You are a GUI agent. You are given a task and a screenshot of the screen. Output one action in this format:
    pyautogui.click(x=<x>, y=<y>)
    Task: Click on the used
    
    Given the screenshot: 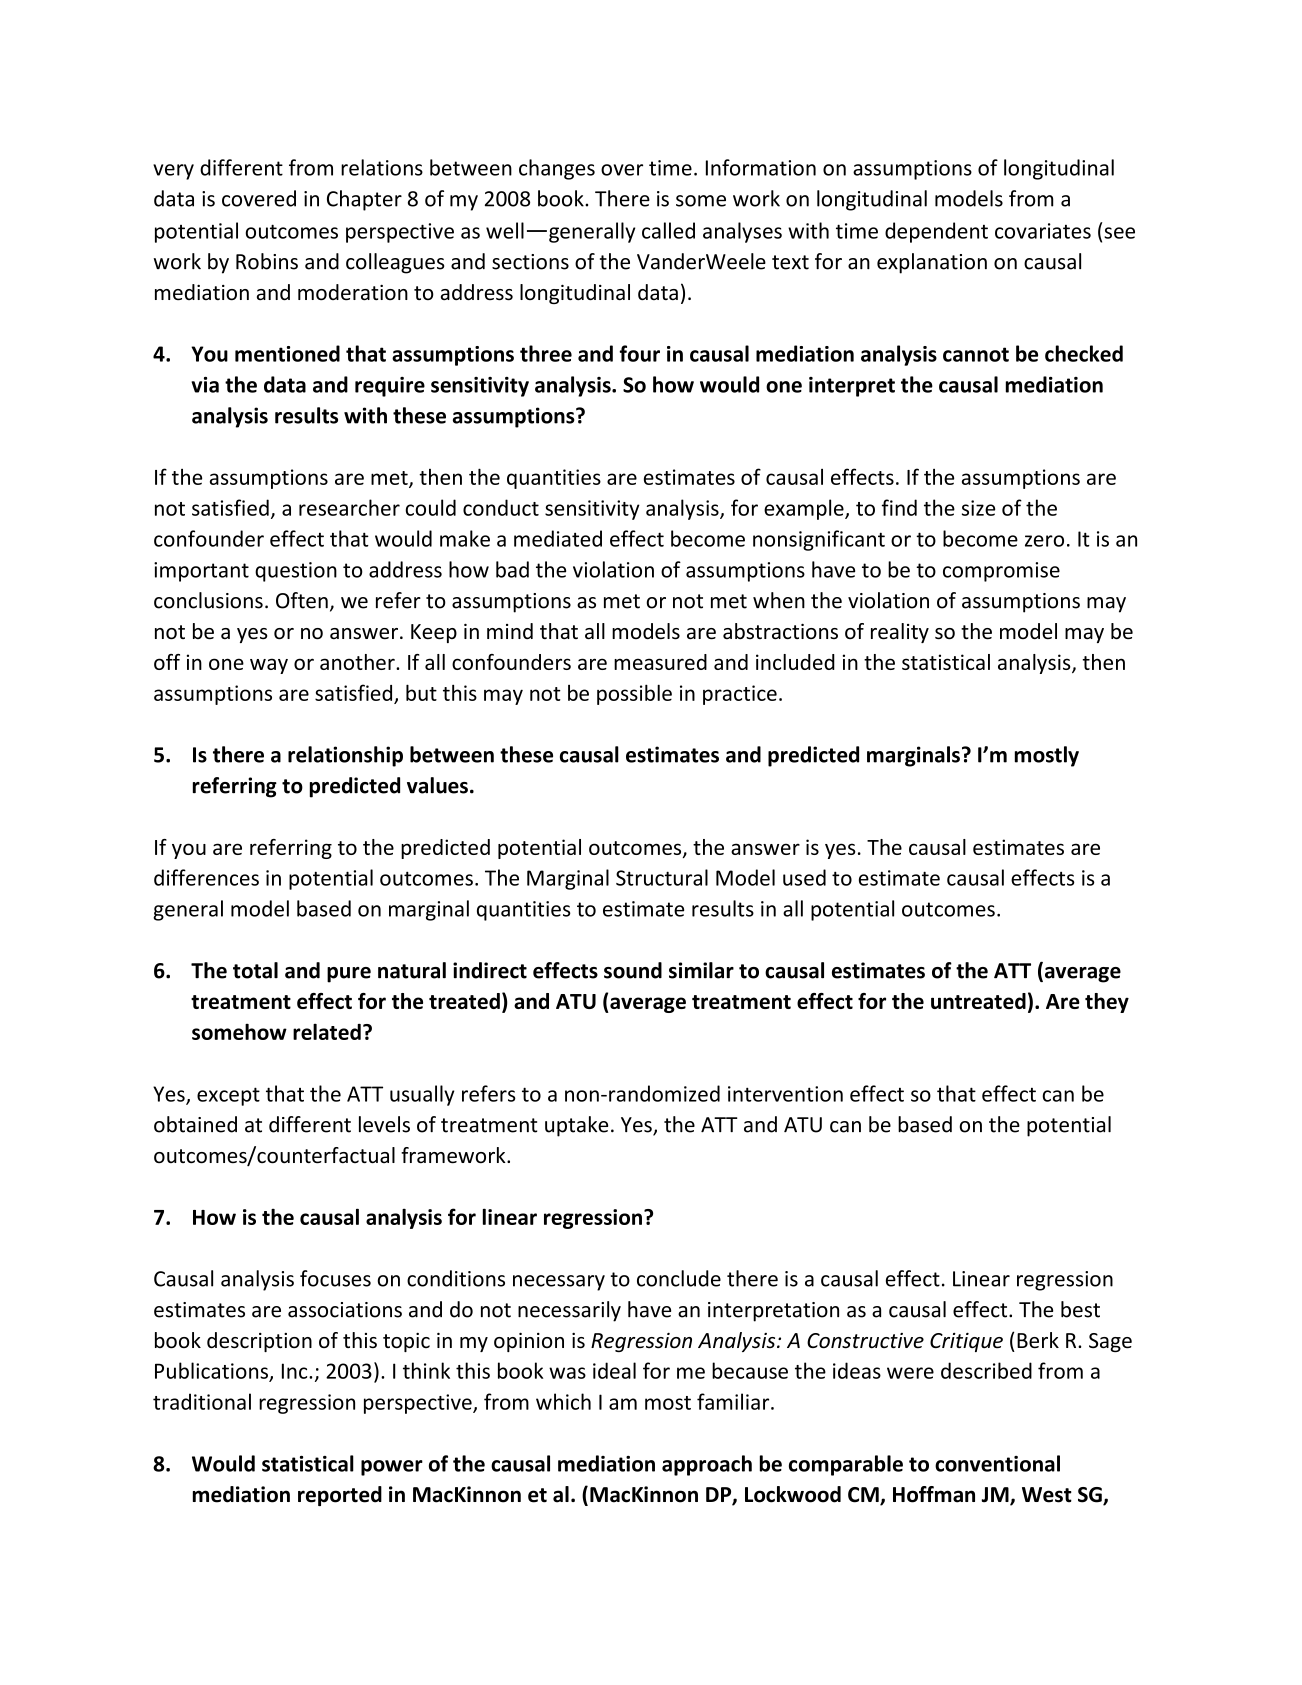 What is the action you would take?
    pyautogui.click(x=804, y=877)
